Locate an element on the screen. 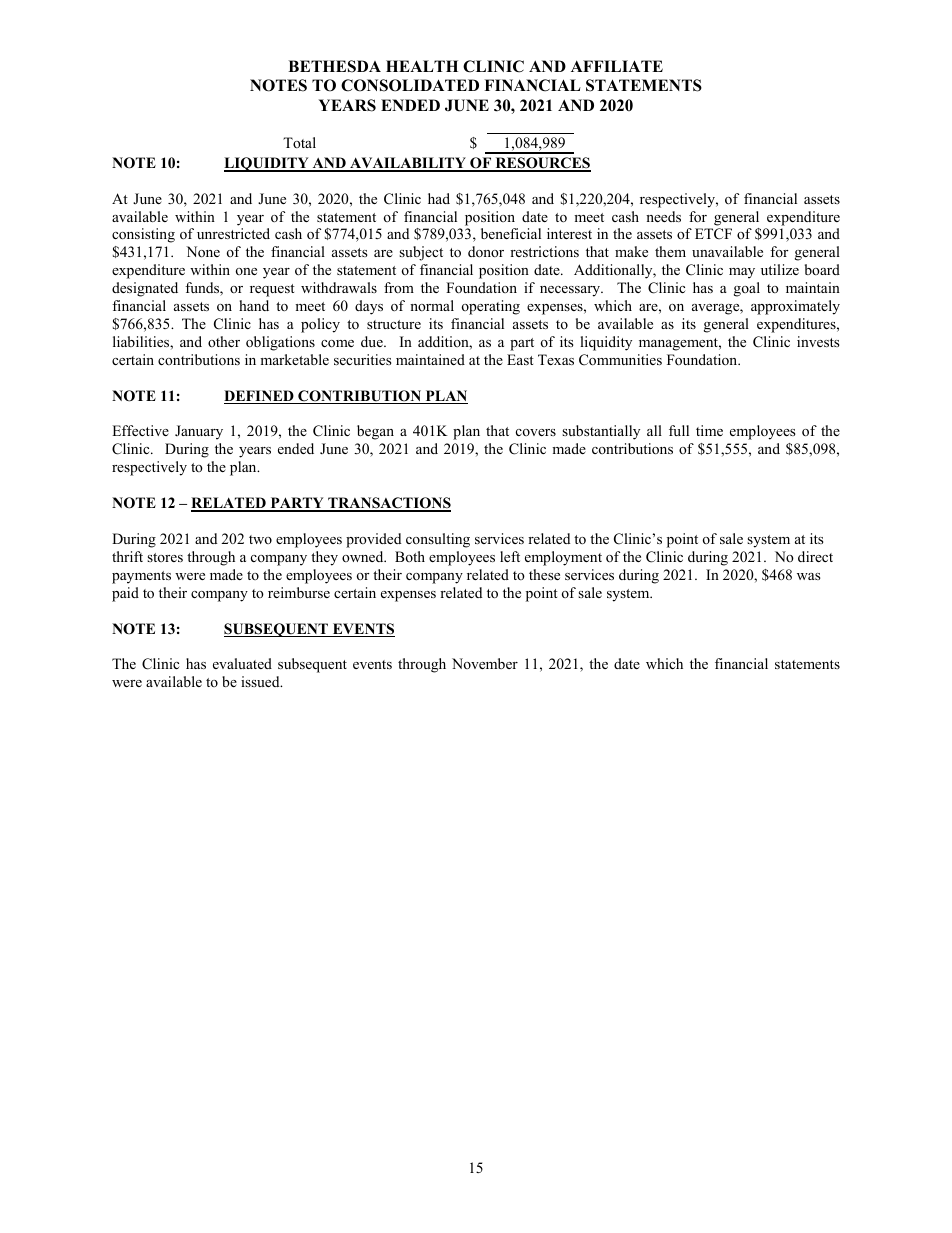 This screenshot has height=1233, width=952. beneficial is located at coordinates (511, 233).
